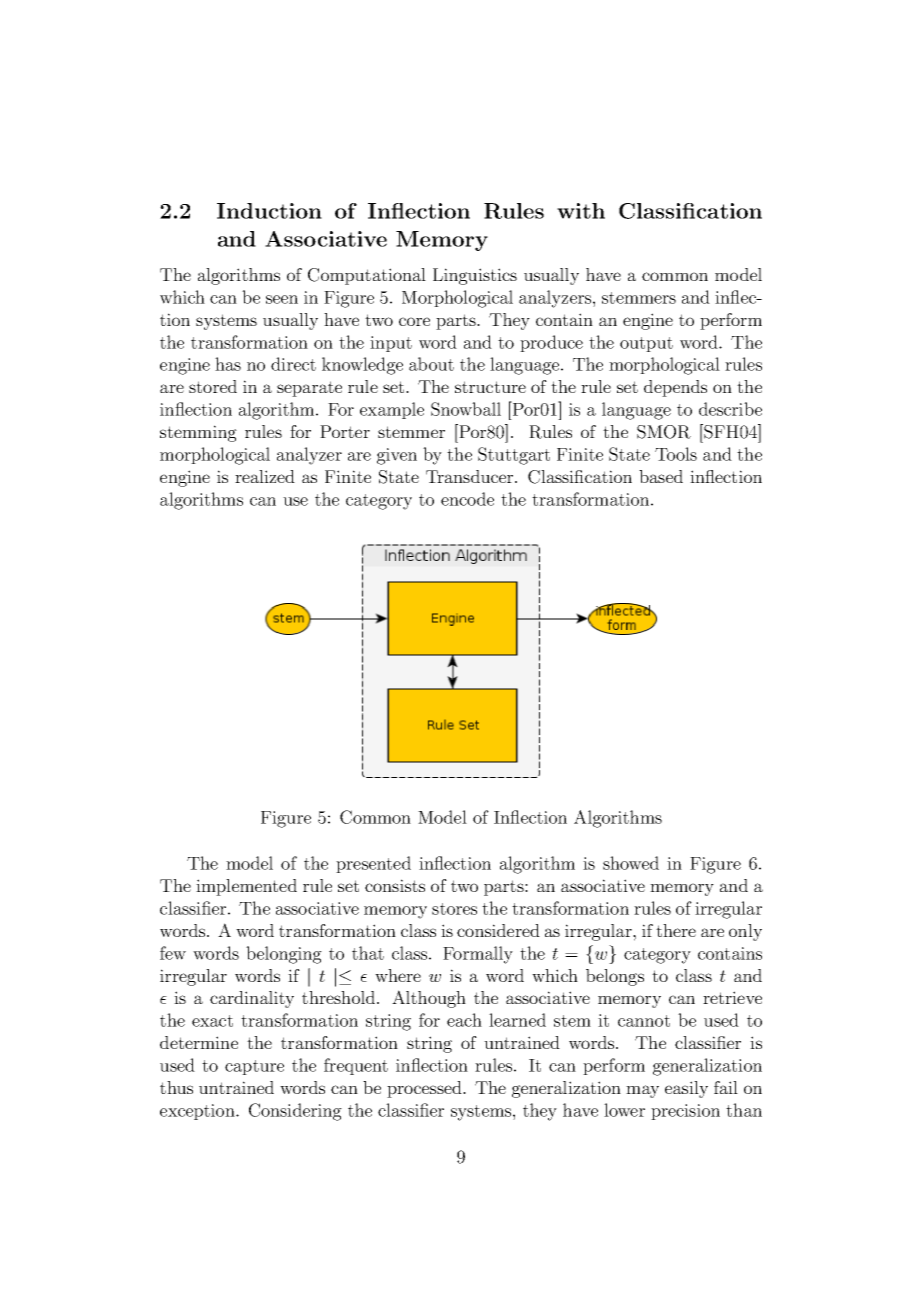 Image resolution: width=924 pixels, height=1308 pixels. I want to click on Linguistics, so click(475, 276).
